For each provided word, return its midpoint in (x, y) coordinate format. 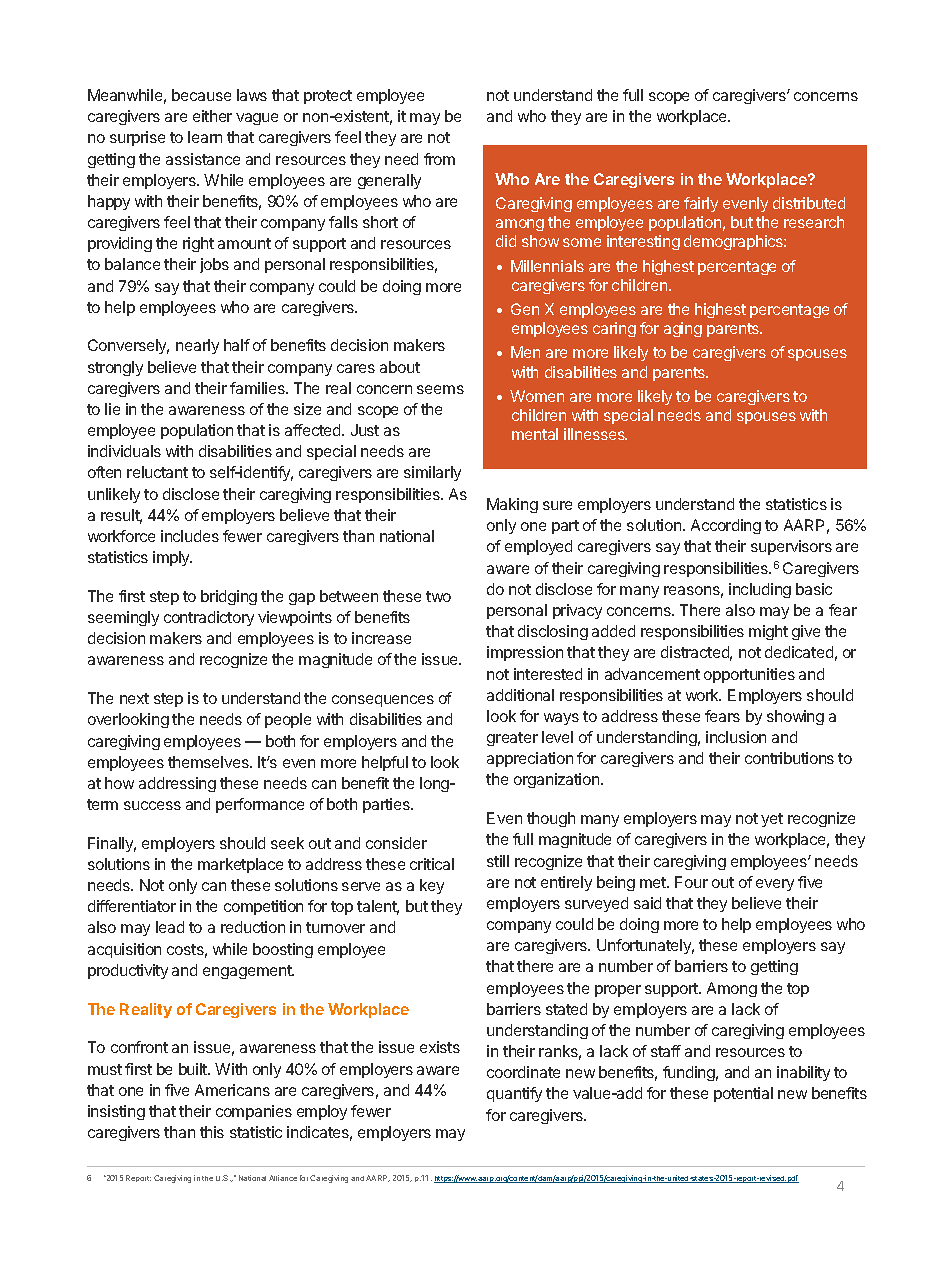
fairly (701, 204)
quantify (514, 1094)
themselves (209, 762)
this (212, 1132)
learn (205, 137)
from (439, 159)
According (726, 526)
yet (772, 820)
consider (396, 843)
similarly (432, 473)
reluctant (157, 472)
